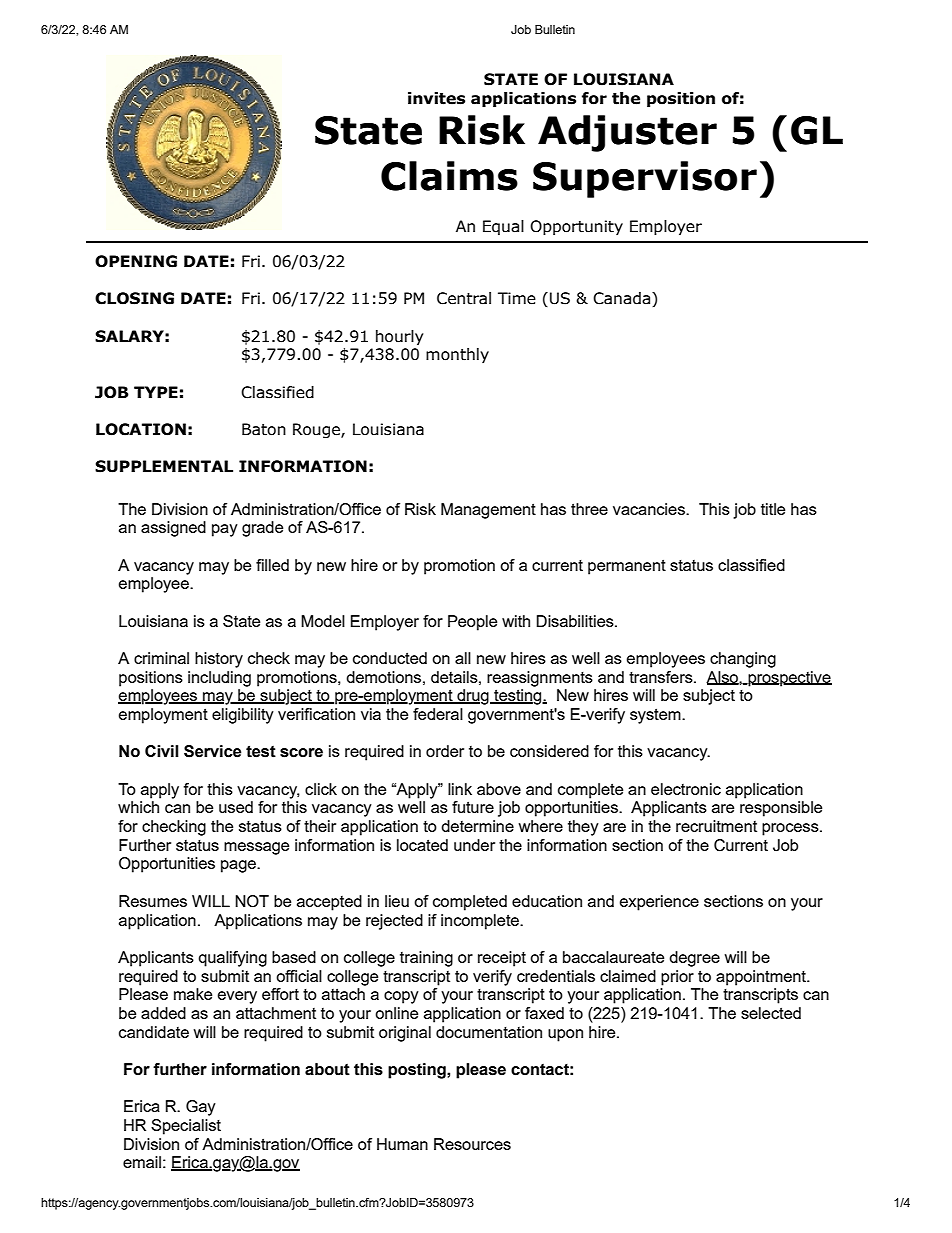 Image resolution: width=952 pixels, height=1233 pixels. I want to click on used, so click(236, 807).
